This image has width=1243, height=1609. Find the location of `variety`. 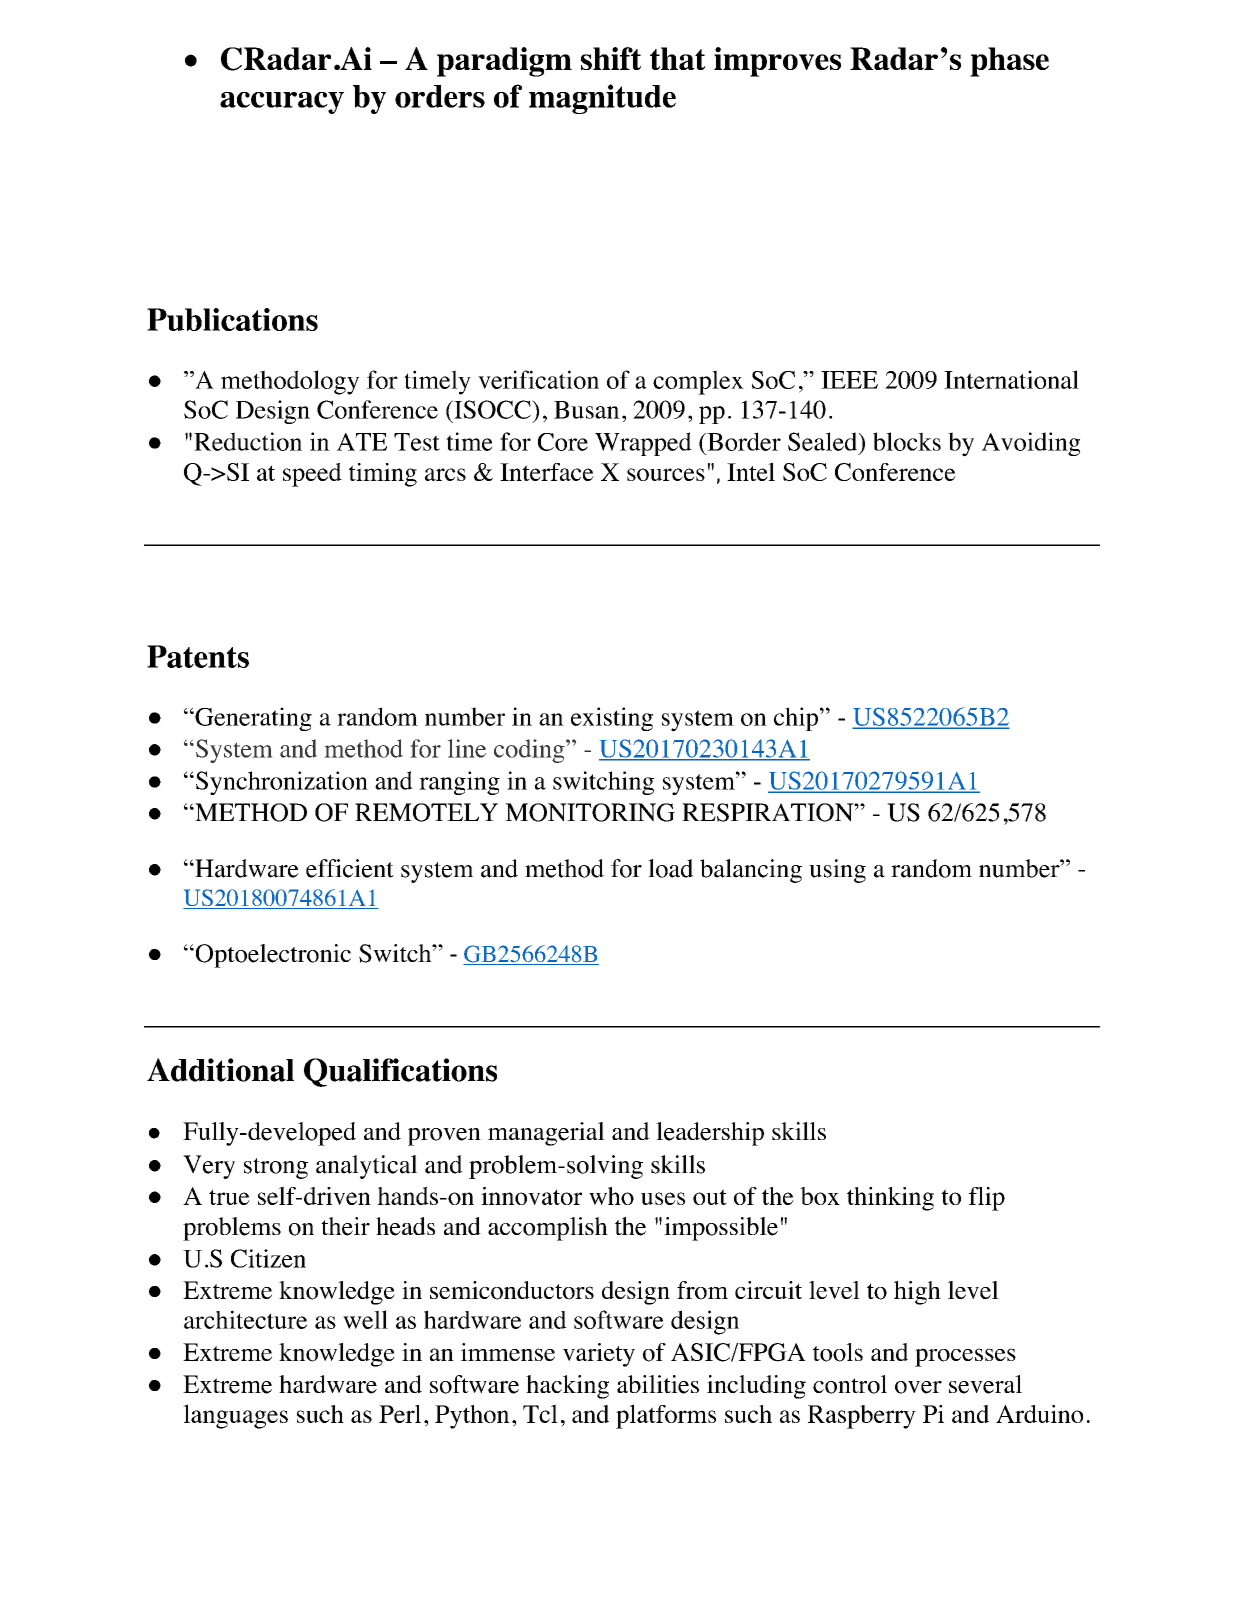

variety is located at coordinates (599, 1355).
